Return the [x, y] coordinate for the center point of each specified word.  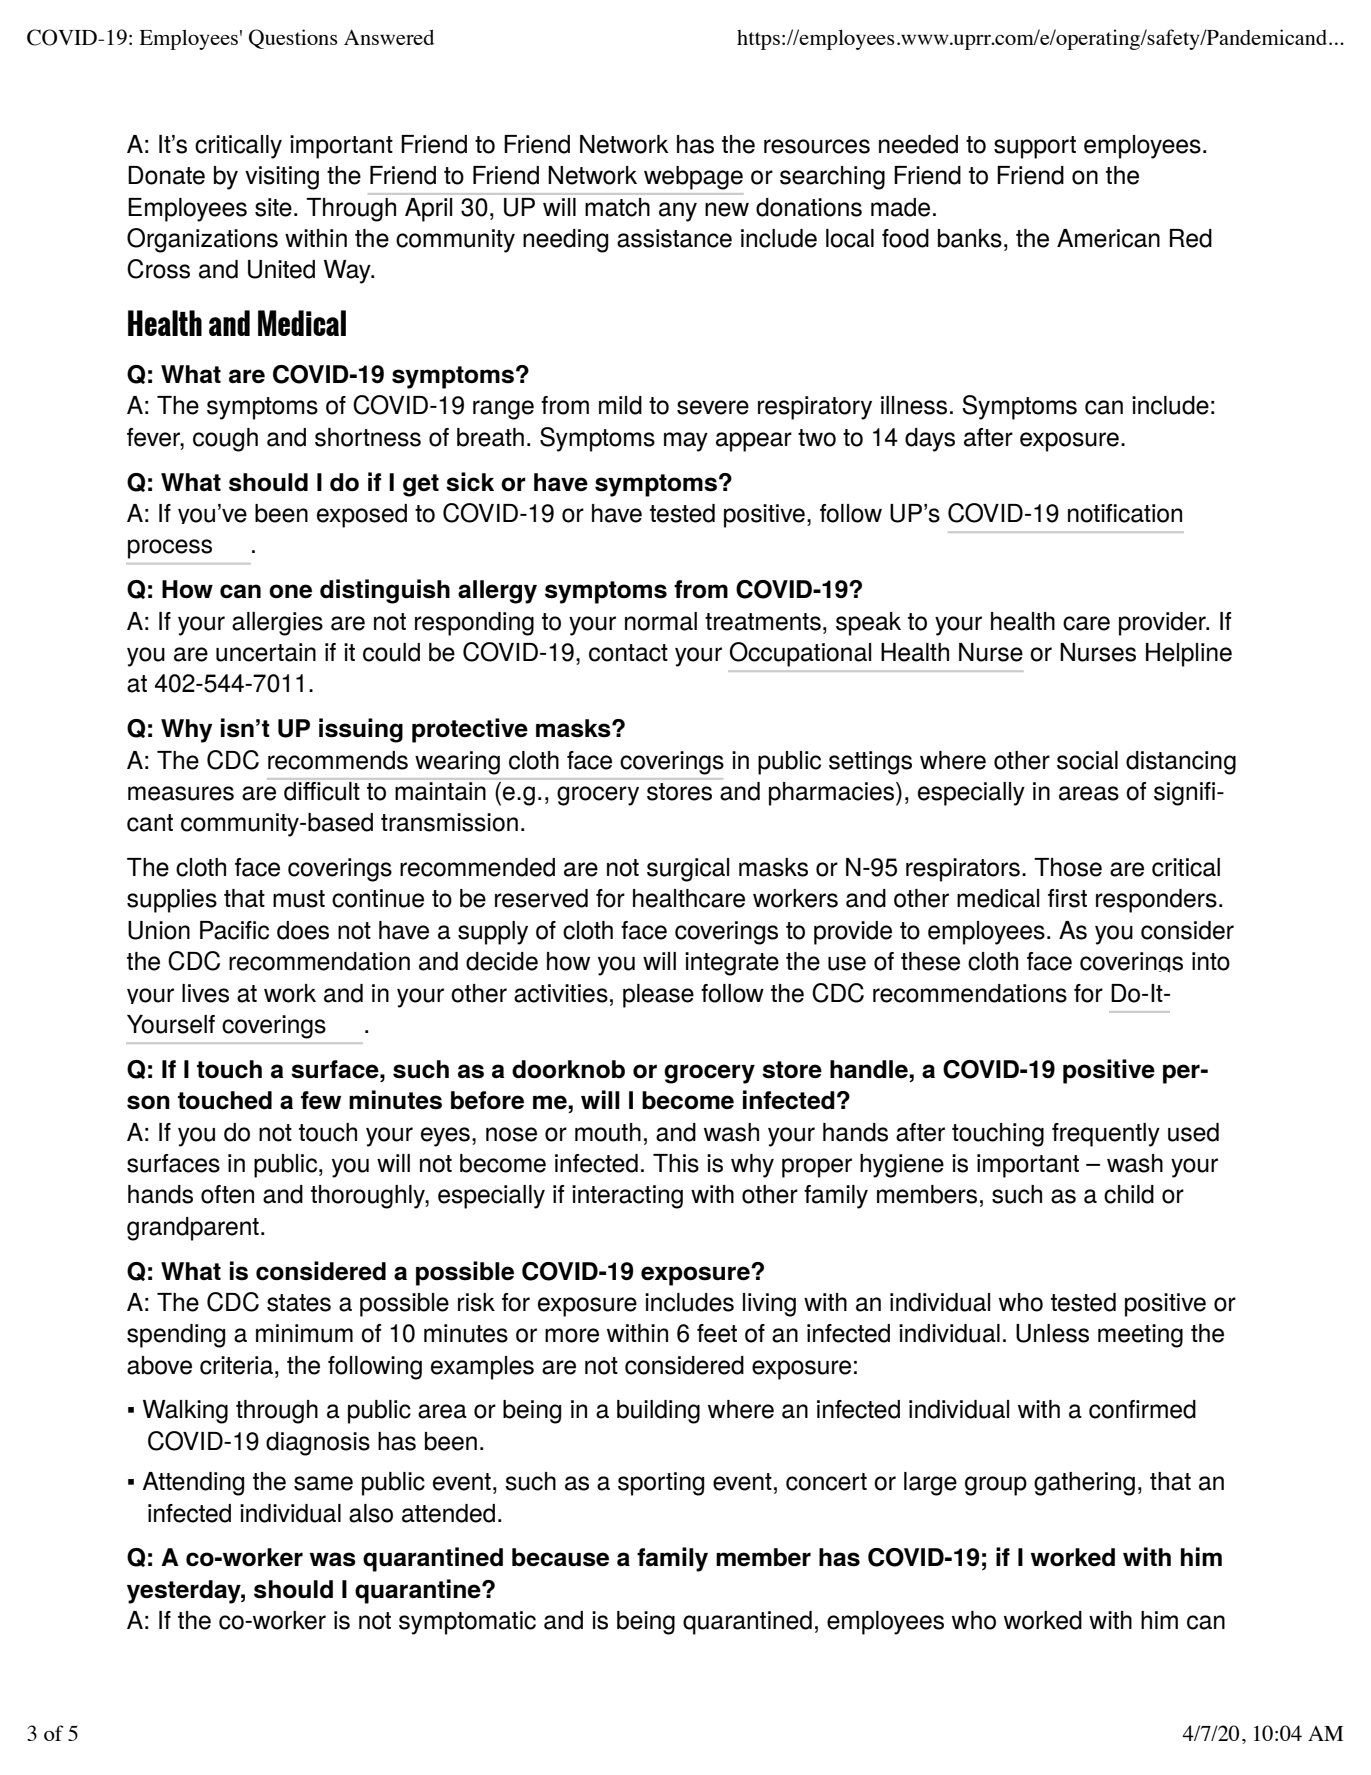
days [930, 440]
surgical [688, 870]
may [686, 442]
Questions [293, 39]
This [676, 1163]
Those [1068, 867]
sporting [661, 1484]
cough [225, 440]
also [371, 1513]
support [1035, 147]
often [227, 1194]
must [299, 899]
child [1129, 1194]
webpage [693, 178]
